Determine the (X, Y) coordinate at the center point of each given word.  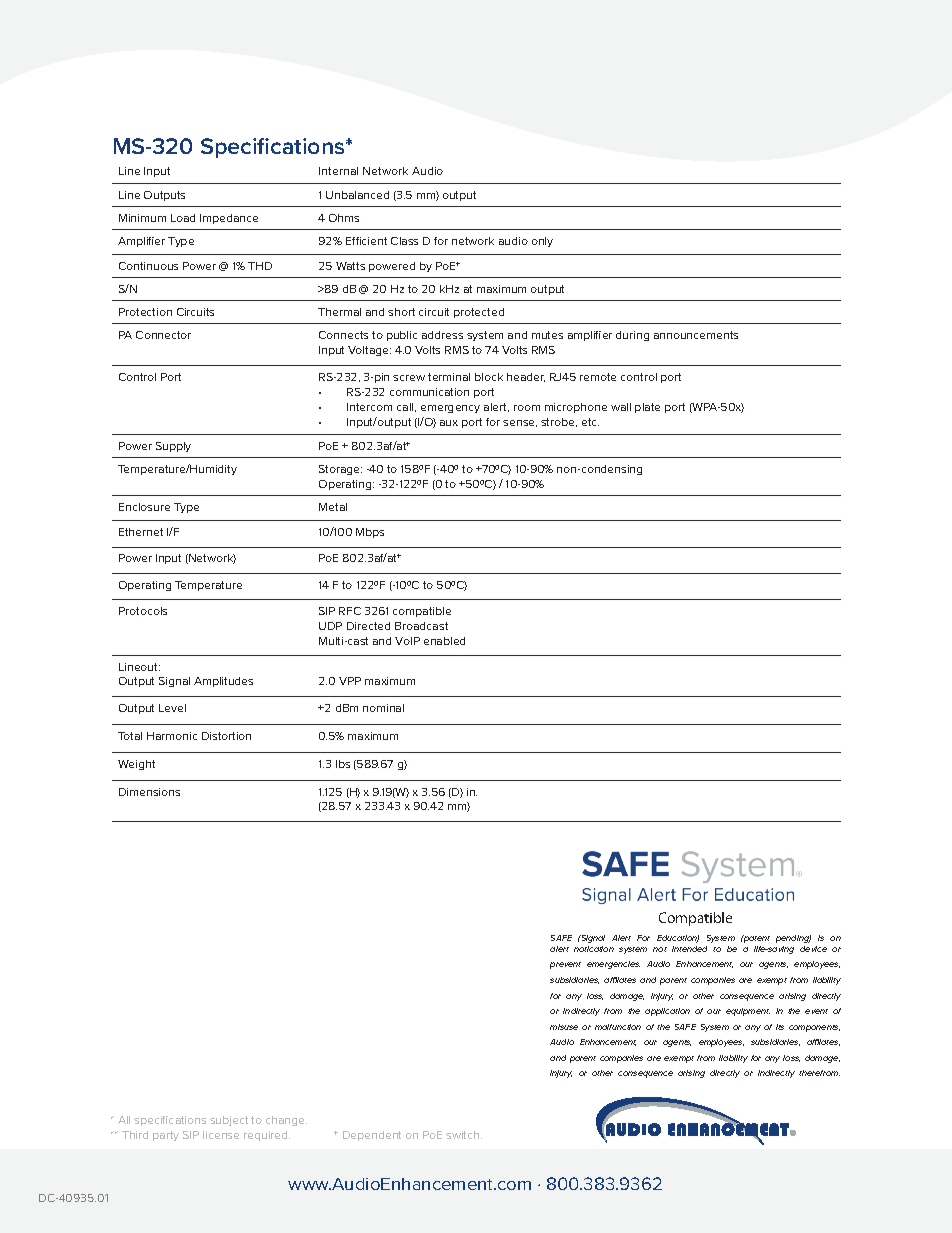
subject (229, 1121)
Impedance (229, 219)
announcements (696, 335)
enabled (444, 641)
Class (404, 241)
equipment (748, 1012)
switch (464, 1135)
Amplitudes (223, 682)
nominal (383, 708)
